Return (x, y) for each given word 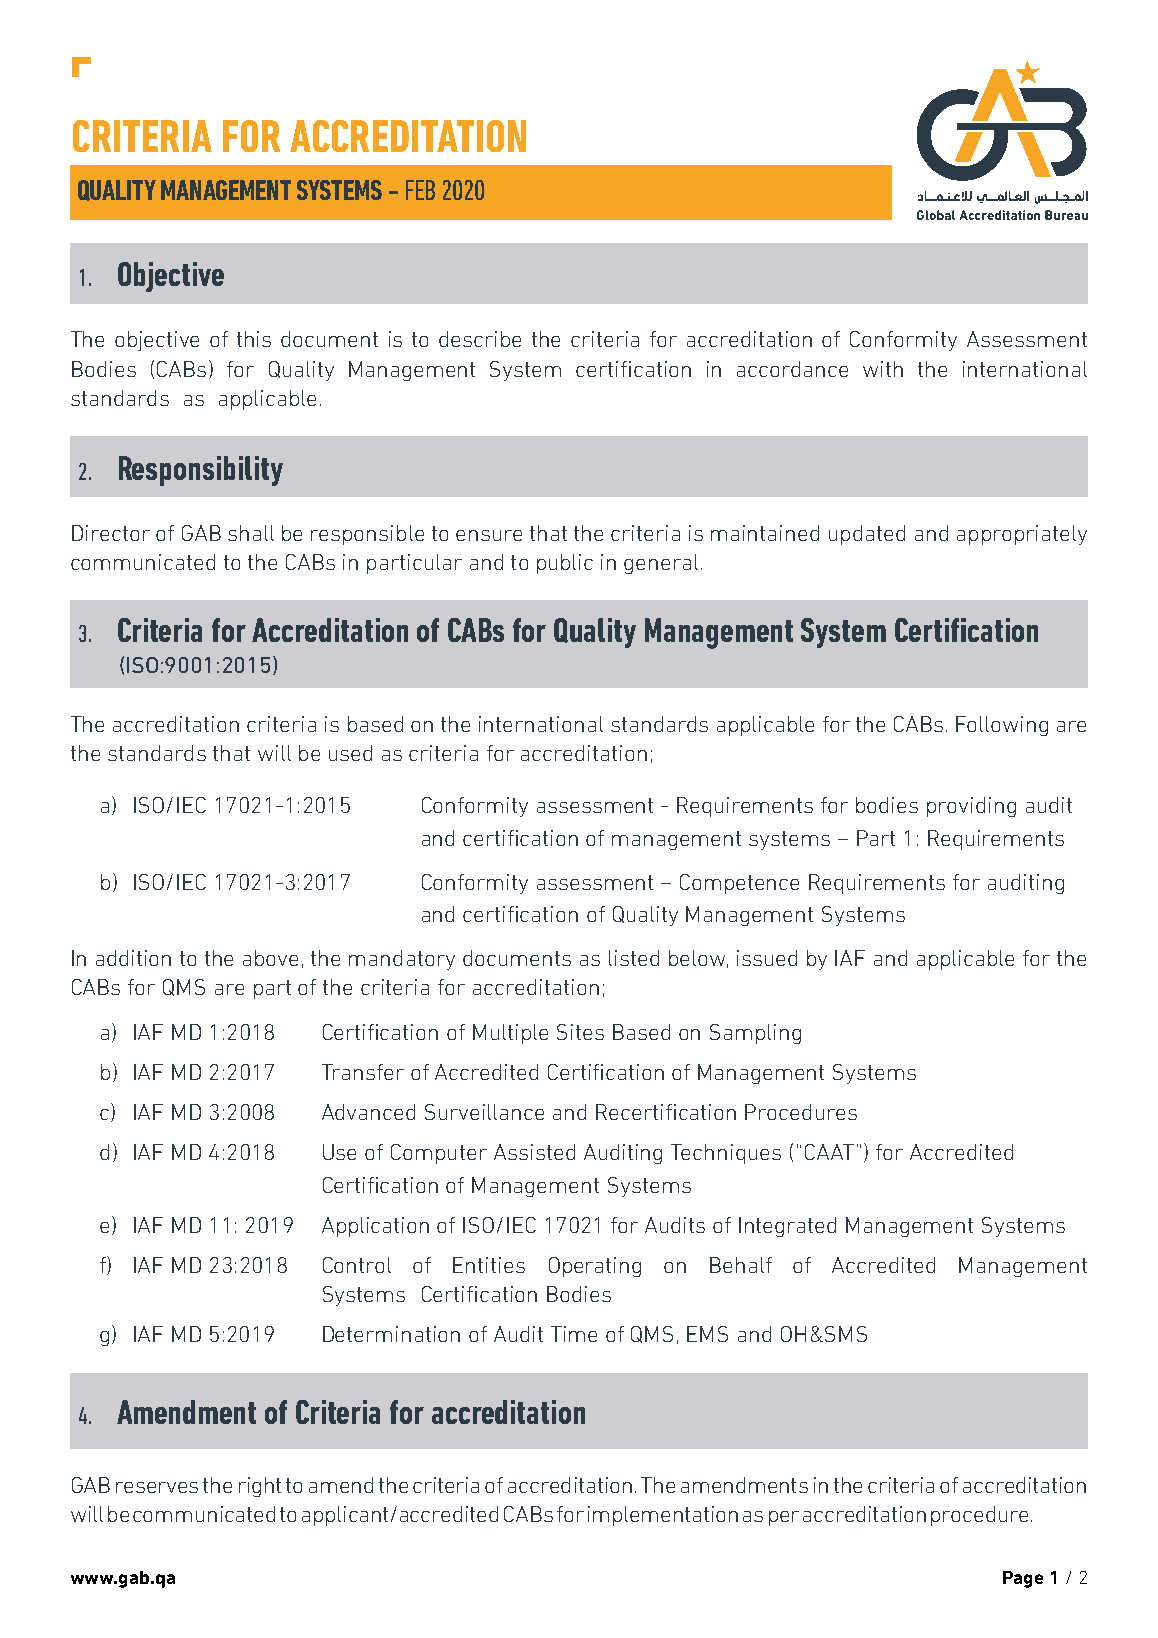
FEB (420, 190)
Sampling (755, 1034)
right (260, 1487)
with (883, 369)
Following (1002, 726)
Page (1023, 1579)
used (350, 753)
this (254, 339)
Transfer (363, 1072)
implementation (663, 1516)
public (565, 564)
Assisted (534, 1152)
